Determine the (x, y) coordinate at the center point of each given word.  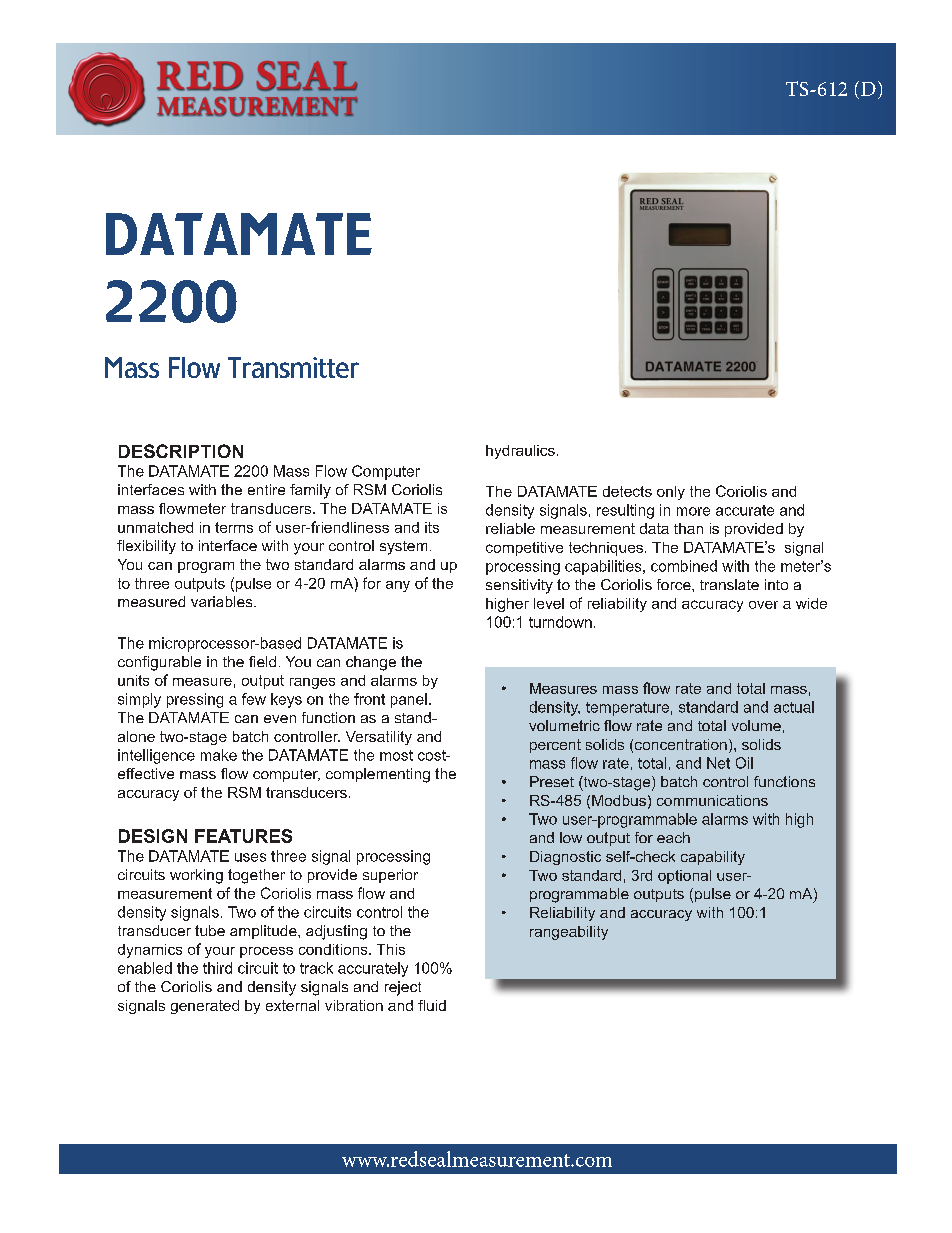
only (671, 493)
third (217, 968)
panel (409, 700)
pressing (195, 700)
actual (794, 707)
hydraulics (520, 452)
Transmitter (293, 367)
